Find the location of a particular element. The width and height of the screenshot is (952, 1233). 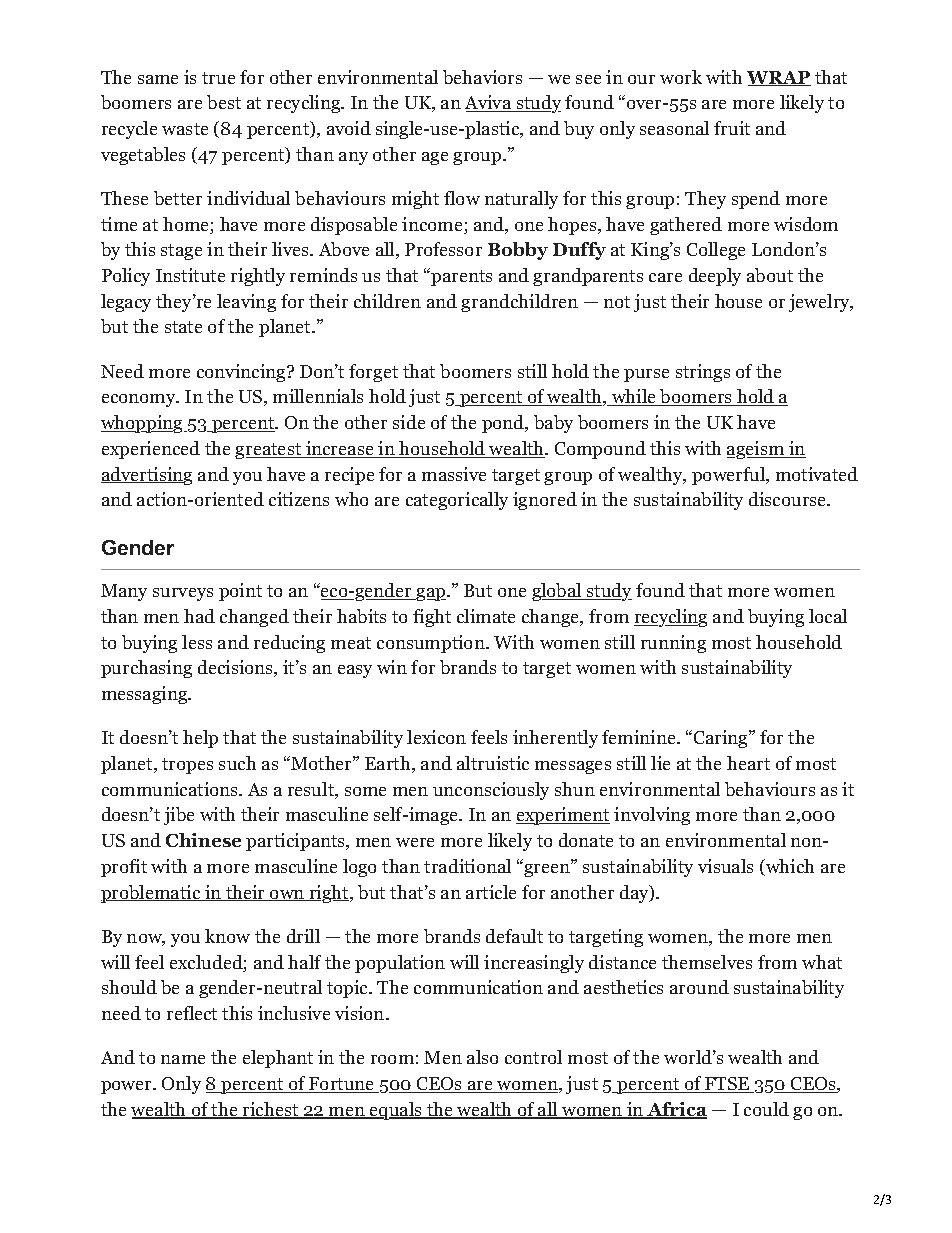

ageism is located at coordinates (757, 450).
